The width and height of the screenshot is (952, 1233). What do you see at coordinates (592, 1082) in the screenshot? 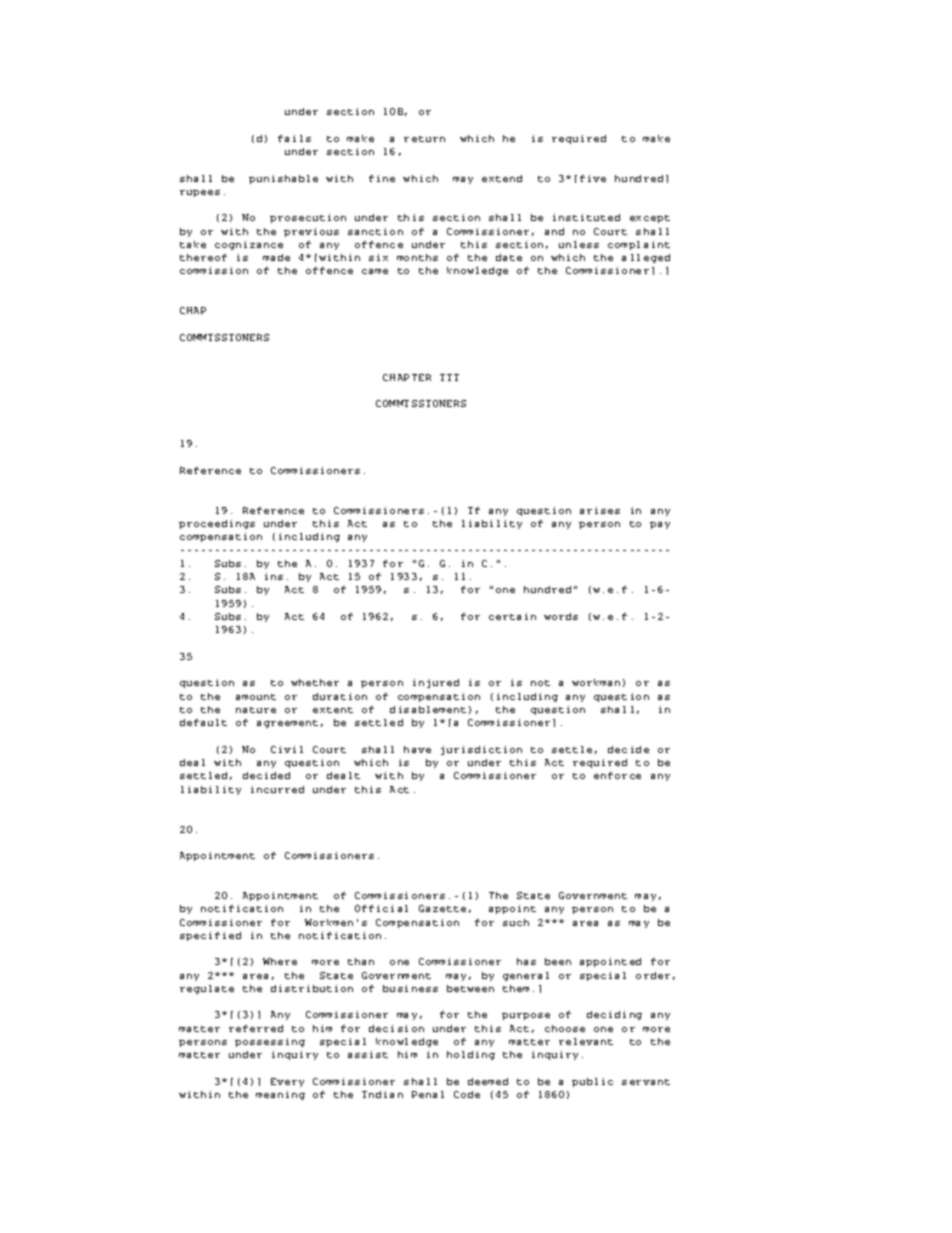
I see `public` at bounding box center [592, 1082].
